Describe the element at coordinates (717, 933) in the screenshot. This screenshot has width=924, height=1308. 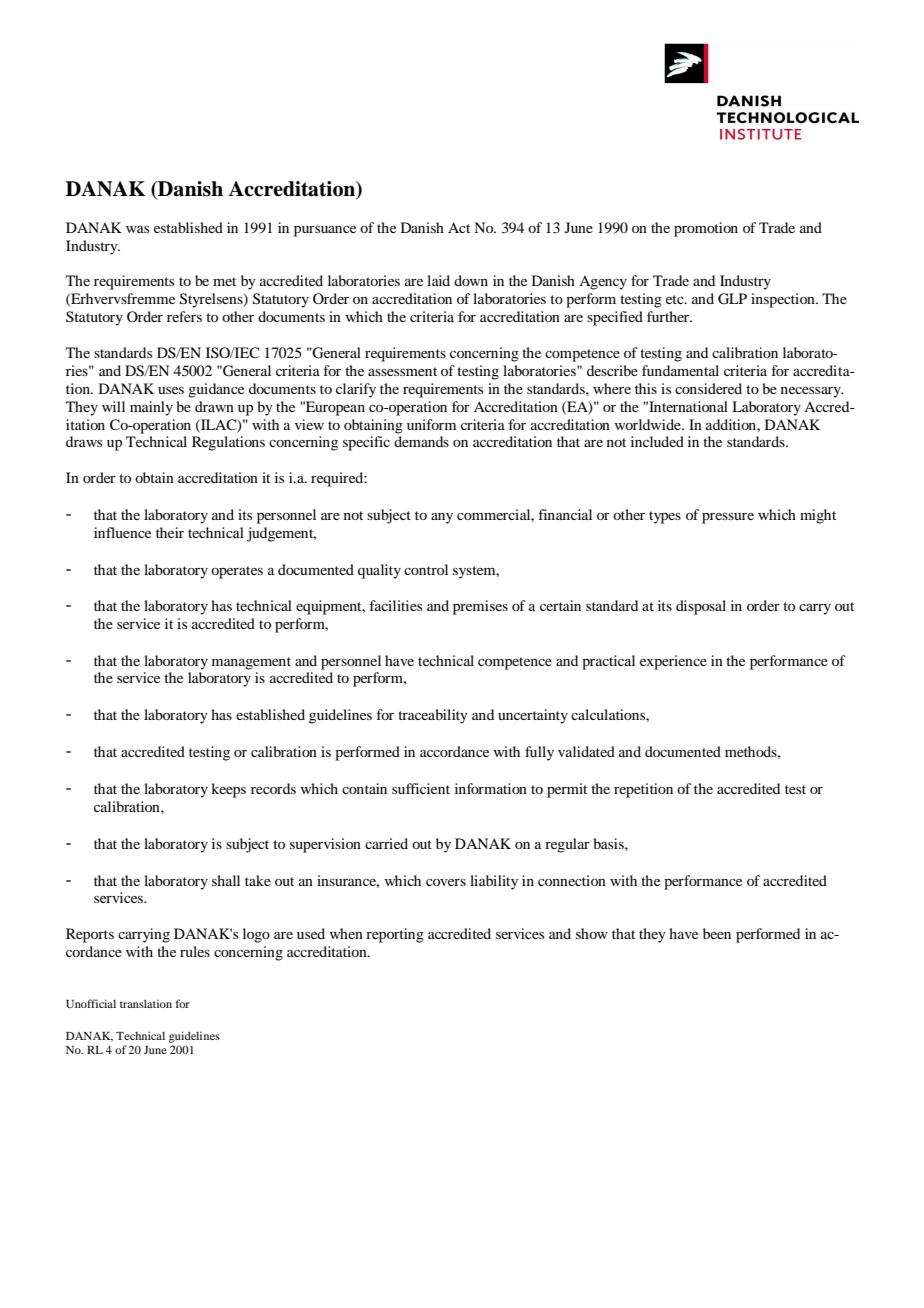
I see `been` at that location.
